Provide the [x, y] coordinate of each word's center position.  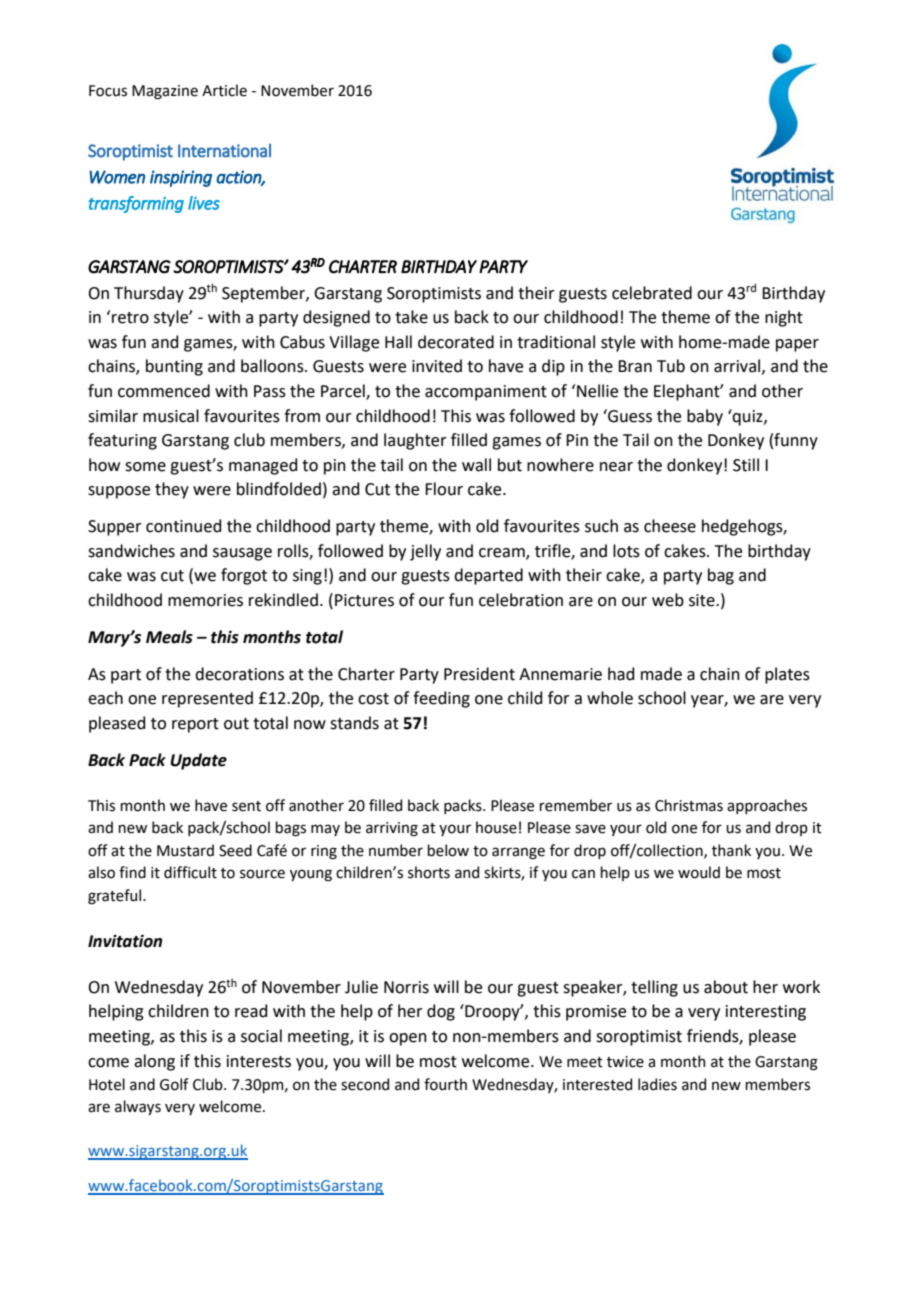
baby [705, 417]
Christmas [689, 805]
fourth [445, 1084]
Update [198, 761]
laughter [415, 441]
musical [171, 416]
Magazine [165, 92]
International [224, 151]
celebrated [652, 293]
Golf [174, 1084]
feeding [441, 699]
